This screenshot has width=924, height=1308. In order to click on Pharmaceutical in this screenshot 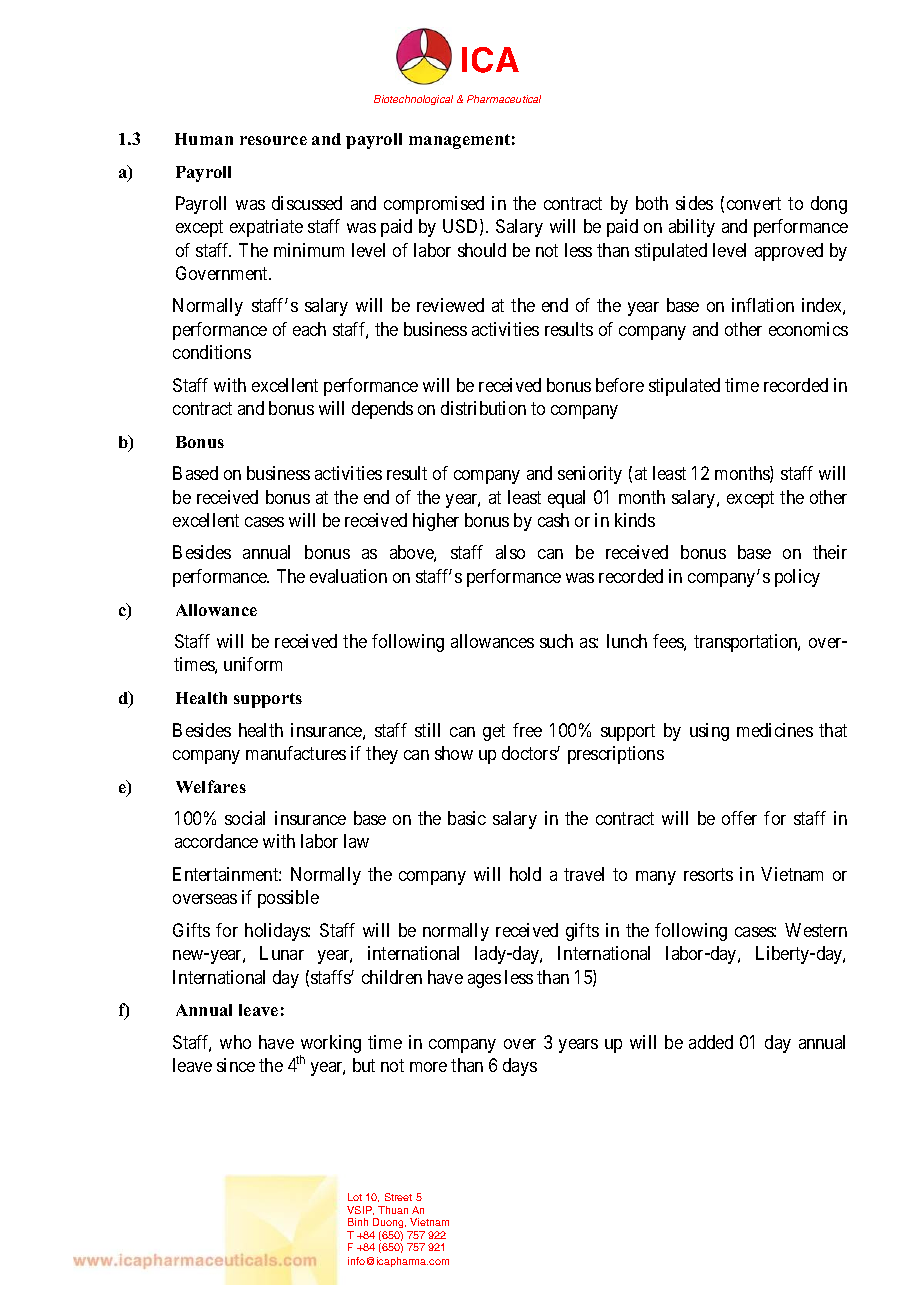, I will do `click(504, 99)`.
